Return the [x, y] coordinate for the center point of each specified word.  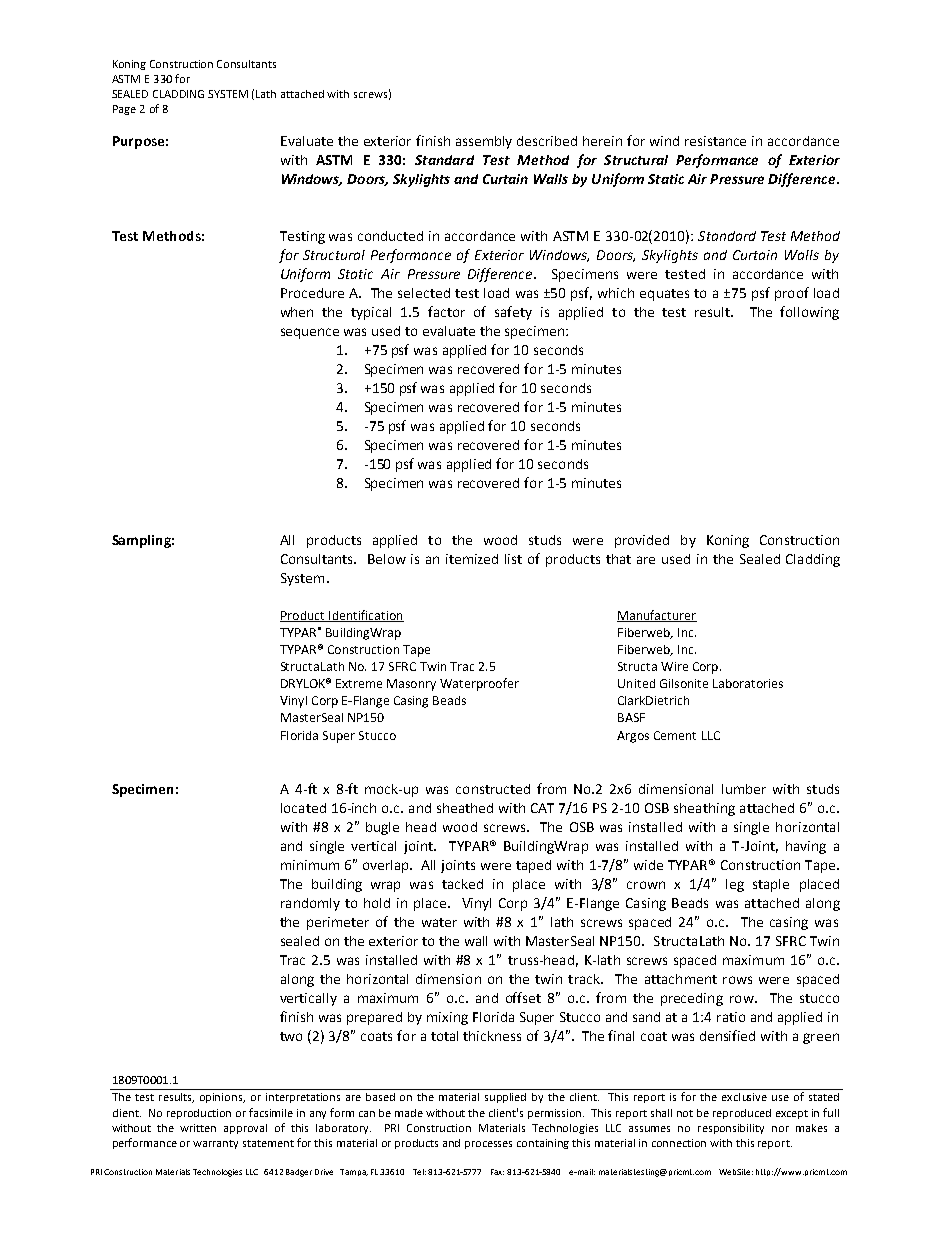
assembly [484, 142]
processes [488, 1145]
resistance [715, 141]
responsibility [731, 1129]
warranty [215, 1144]
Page [124, 110]
